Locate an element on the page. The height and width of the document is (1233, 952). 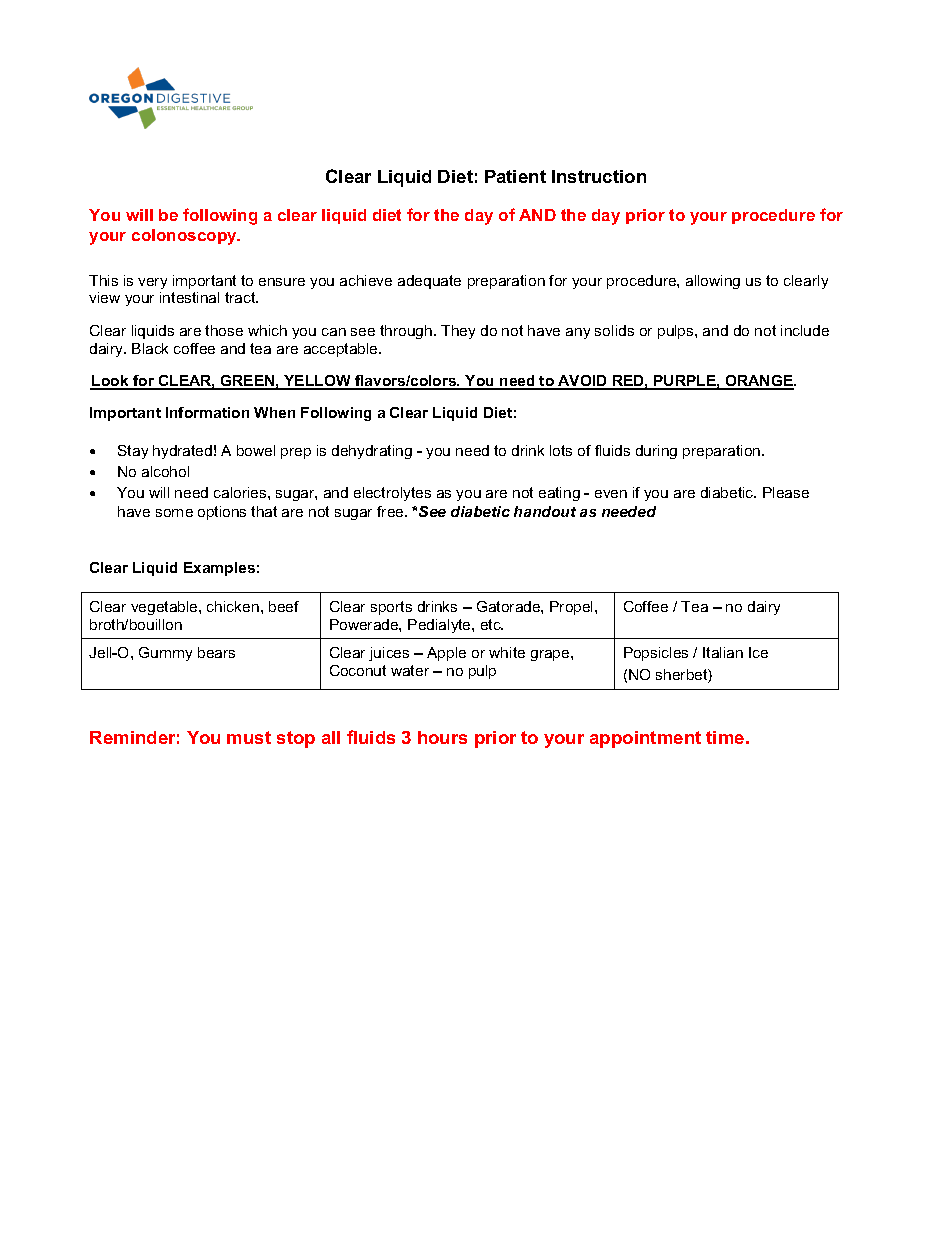
They is located at coordinates (458, 332).
